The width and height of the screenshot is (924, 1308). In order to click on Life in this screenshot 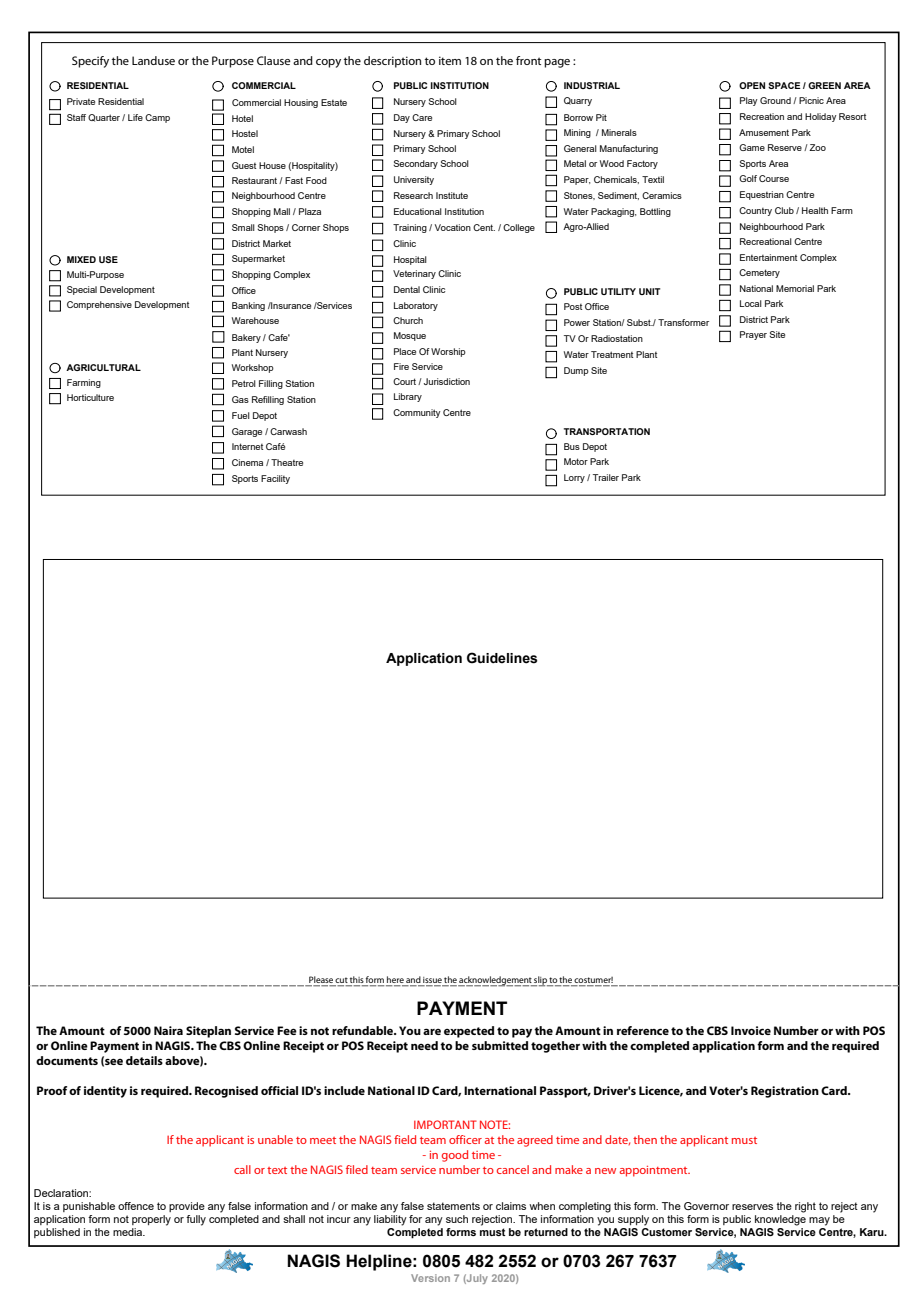, I will do `click(135, 117)`.
